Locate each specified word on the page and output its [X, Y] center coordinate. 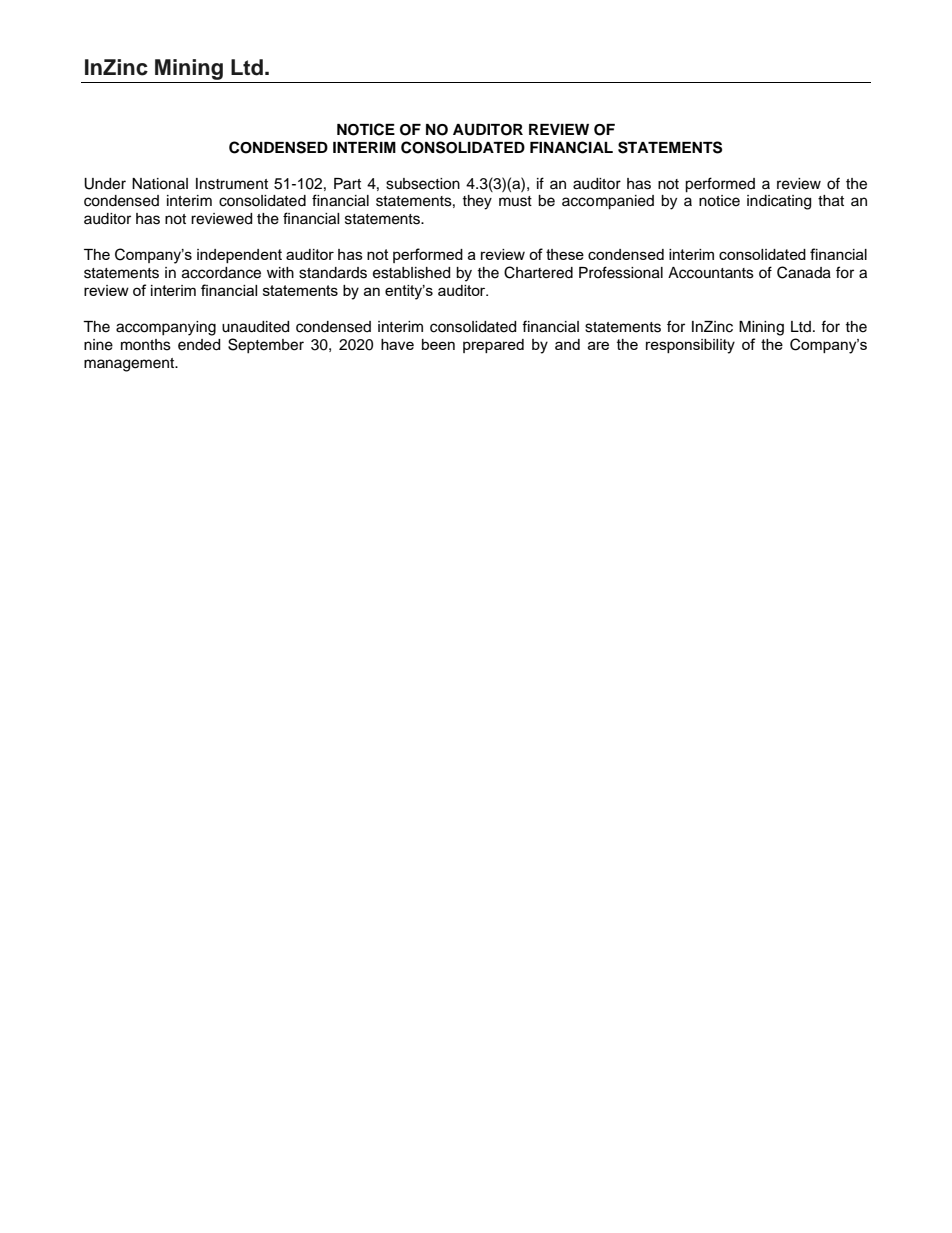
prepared [493, 346]
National [160, 184]
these [565, 254]
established [411, 273]
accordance [221, 273]
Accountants [711, 273]
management [130, 365]
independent [239, 256]
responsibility [690, 346]
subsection [423, 184]
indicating [779, 202]
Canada [804, 272]
